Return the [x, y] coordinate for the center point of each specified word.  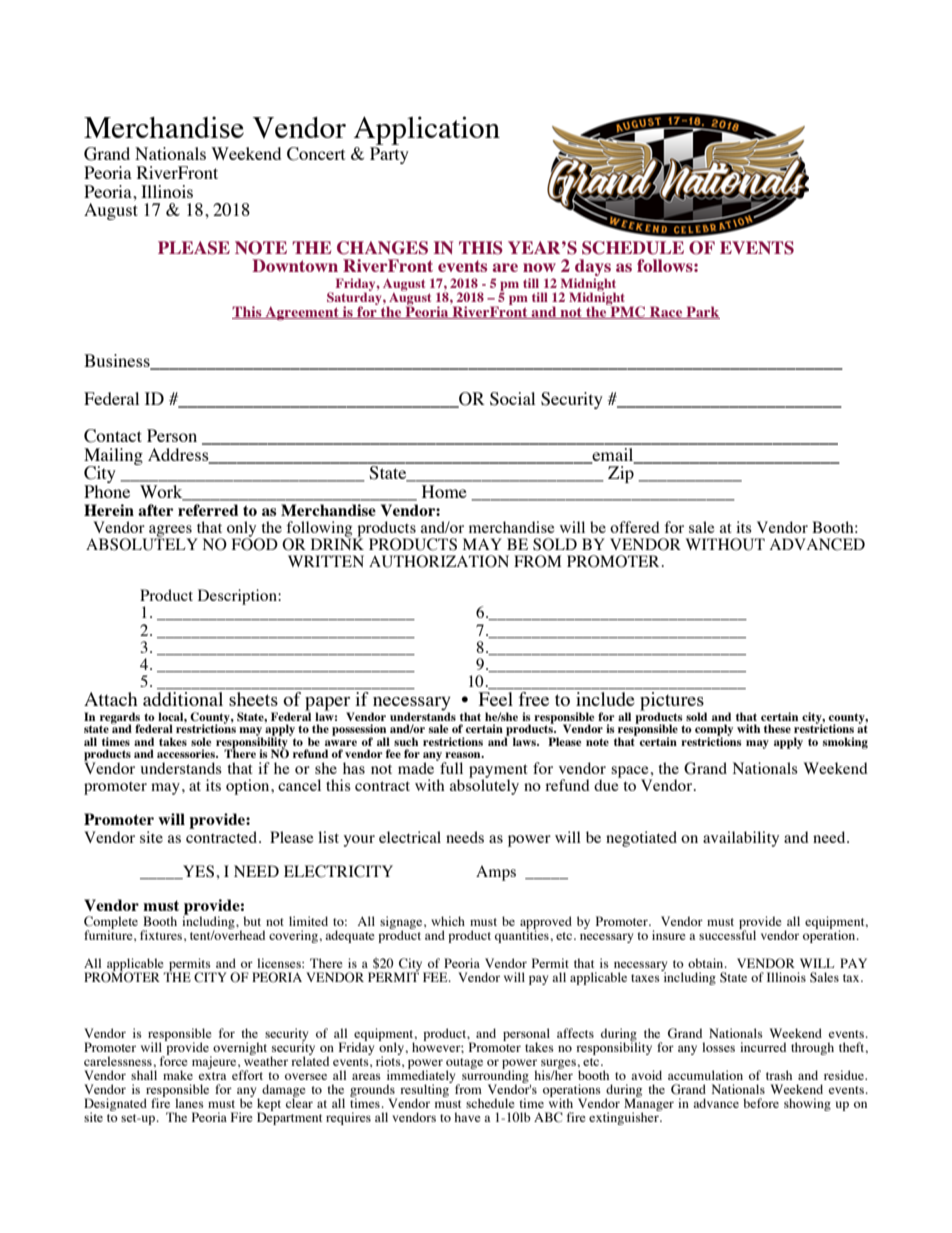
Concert [316, 154]
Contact [113, 436]
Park [702, 312]
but [252, 921]
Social [512, 399]
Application [427, 130]
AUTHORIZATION [439, 561]
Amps [496, 873]
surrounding [496, 1077]
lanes [189, 1103]
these [777, 728]
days [593, 269]
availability [741, 839]
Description [238, 597]
